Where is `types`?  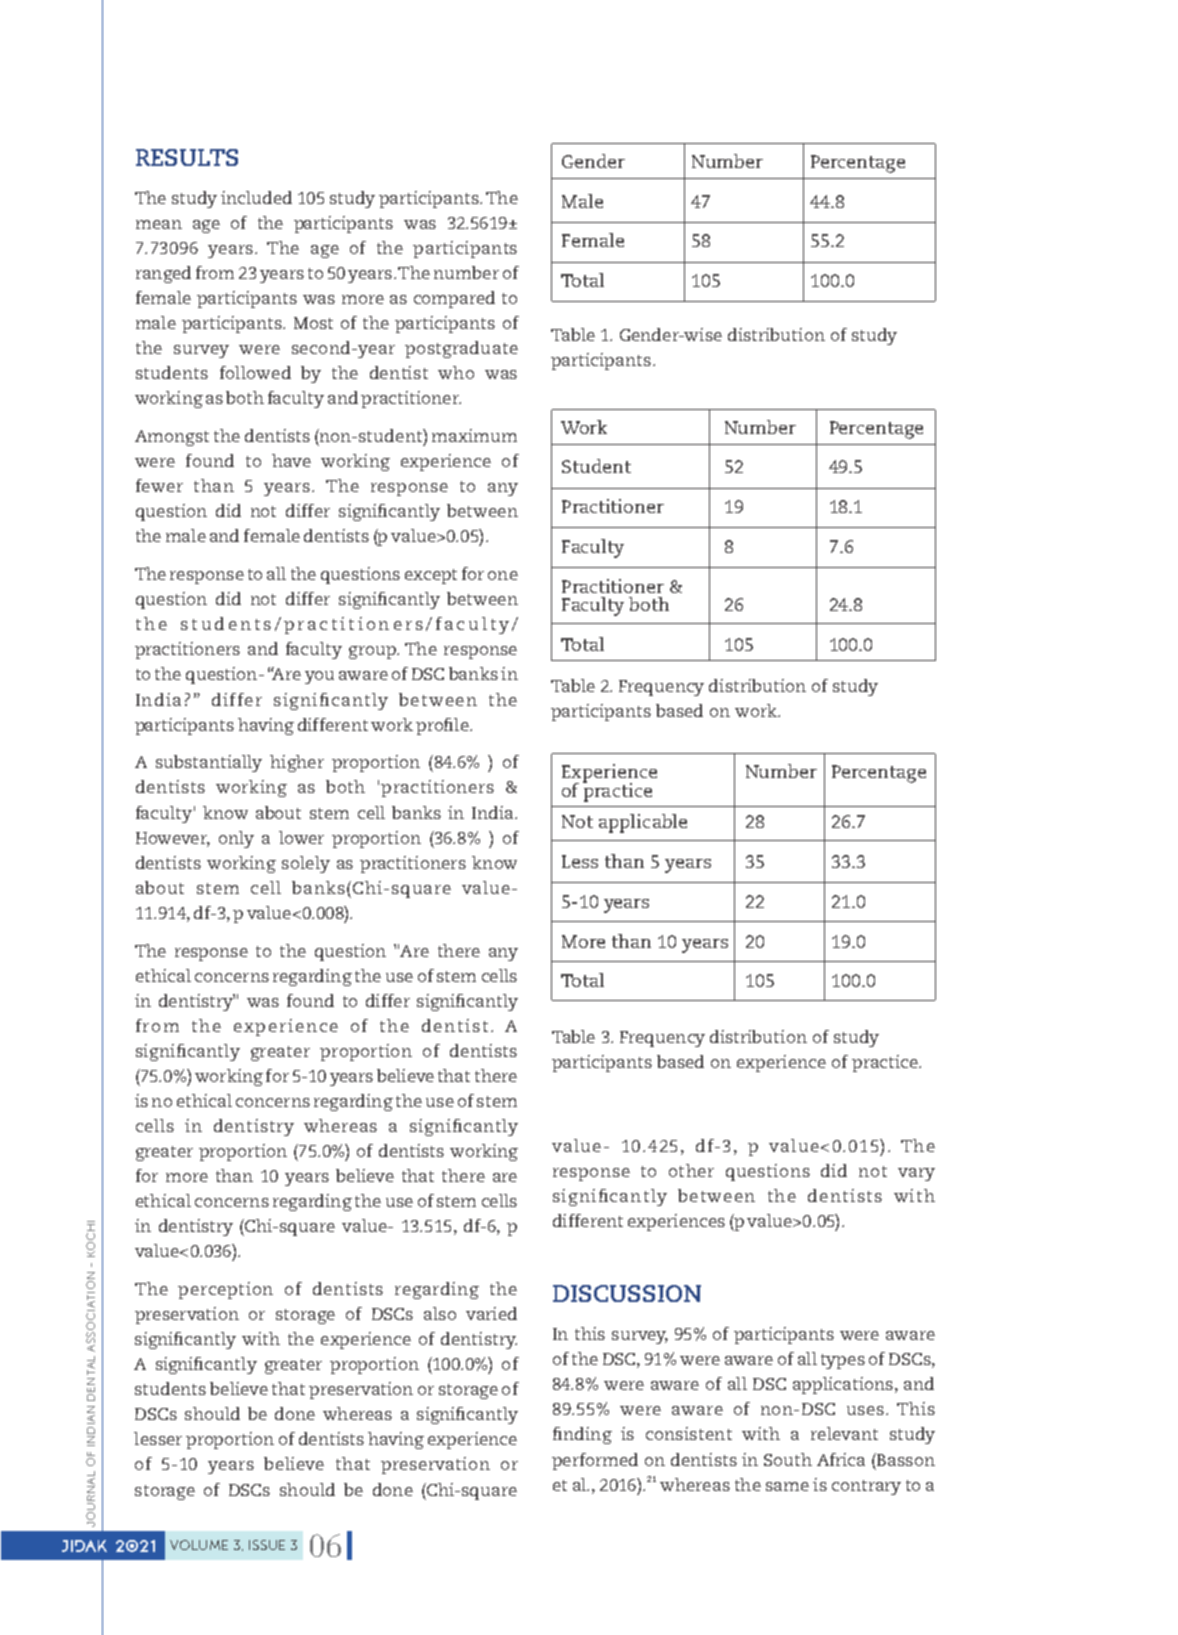 types is located at coordinates (843, 1361).
